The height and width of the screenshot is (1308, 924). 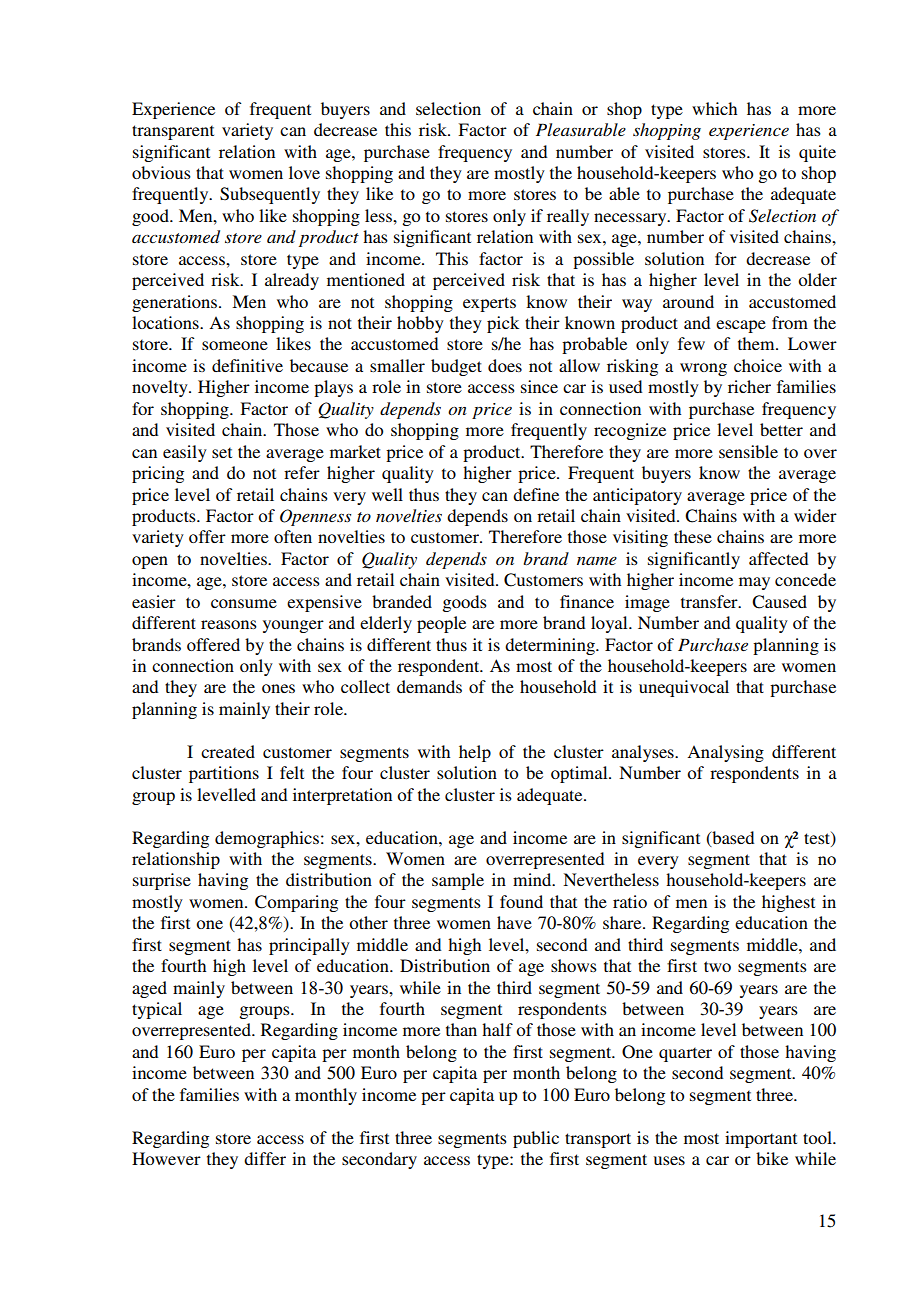 What do you see at coordinates (173, 132) in the screenshot?
I see `transparent` at bounding box center [173, 132].
